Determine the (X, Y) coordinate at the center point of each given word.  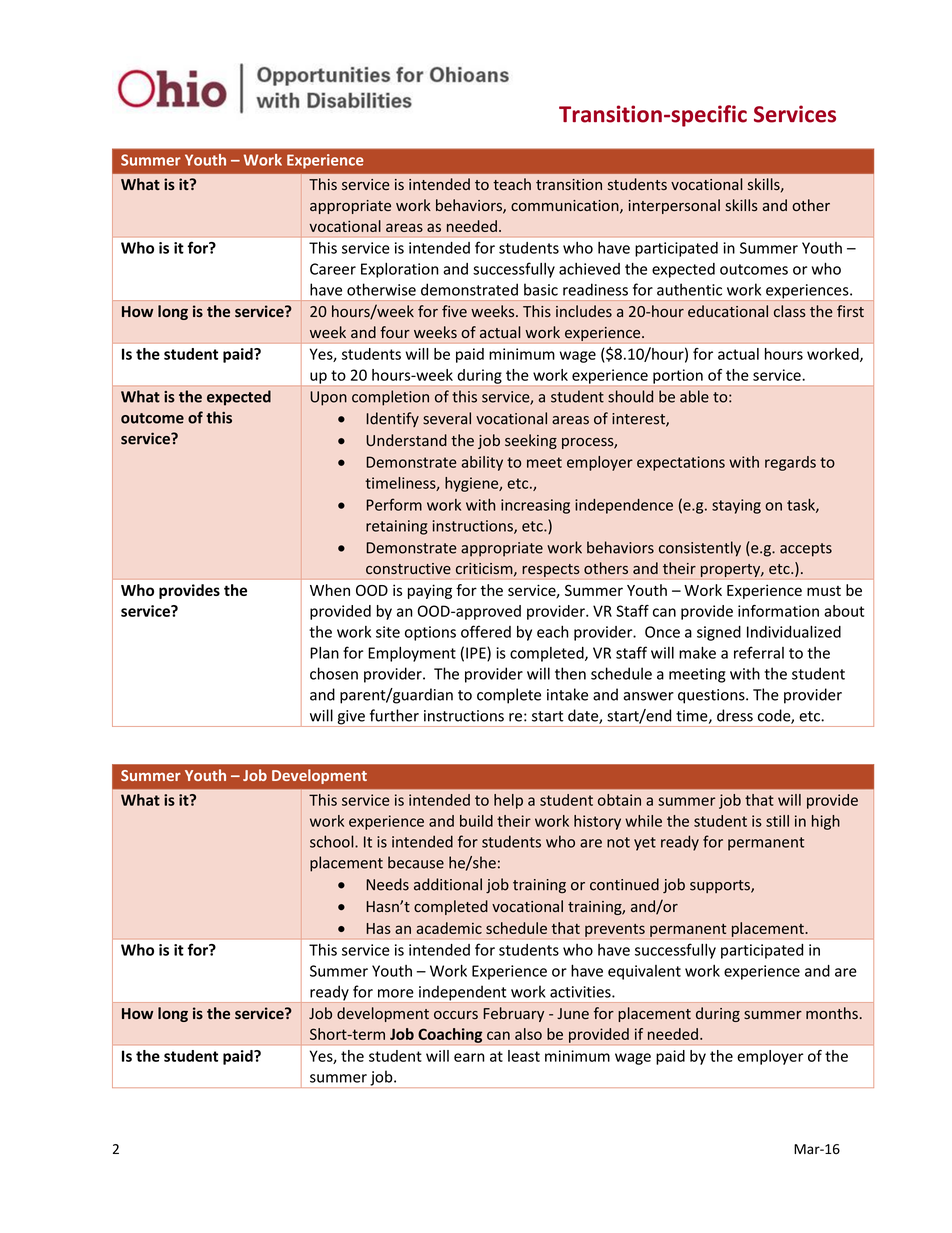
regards (790, 463)
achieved (589, 269)
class (790, 311)
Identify (392, 419)
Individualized (794, 631)
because (416, 862)
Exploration (400, 270)
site (388, 632)
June (573, 1013)
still (777, 821)
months (832, 1013)
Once (662, 632)
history (597, 822)
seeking (531, 441)
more (396, 993)
